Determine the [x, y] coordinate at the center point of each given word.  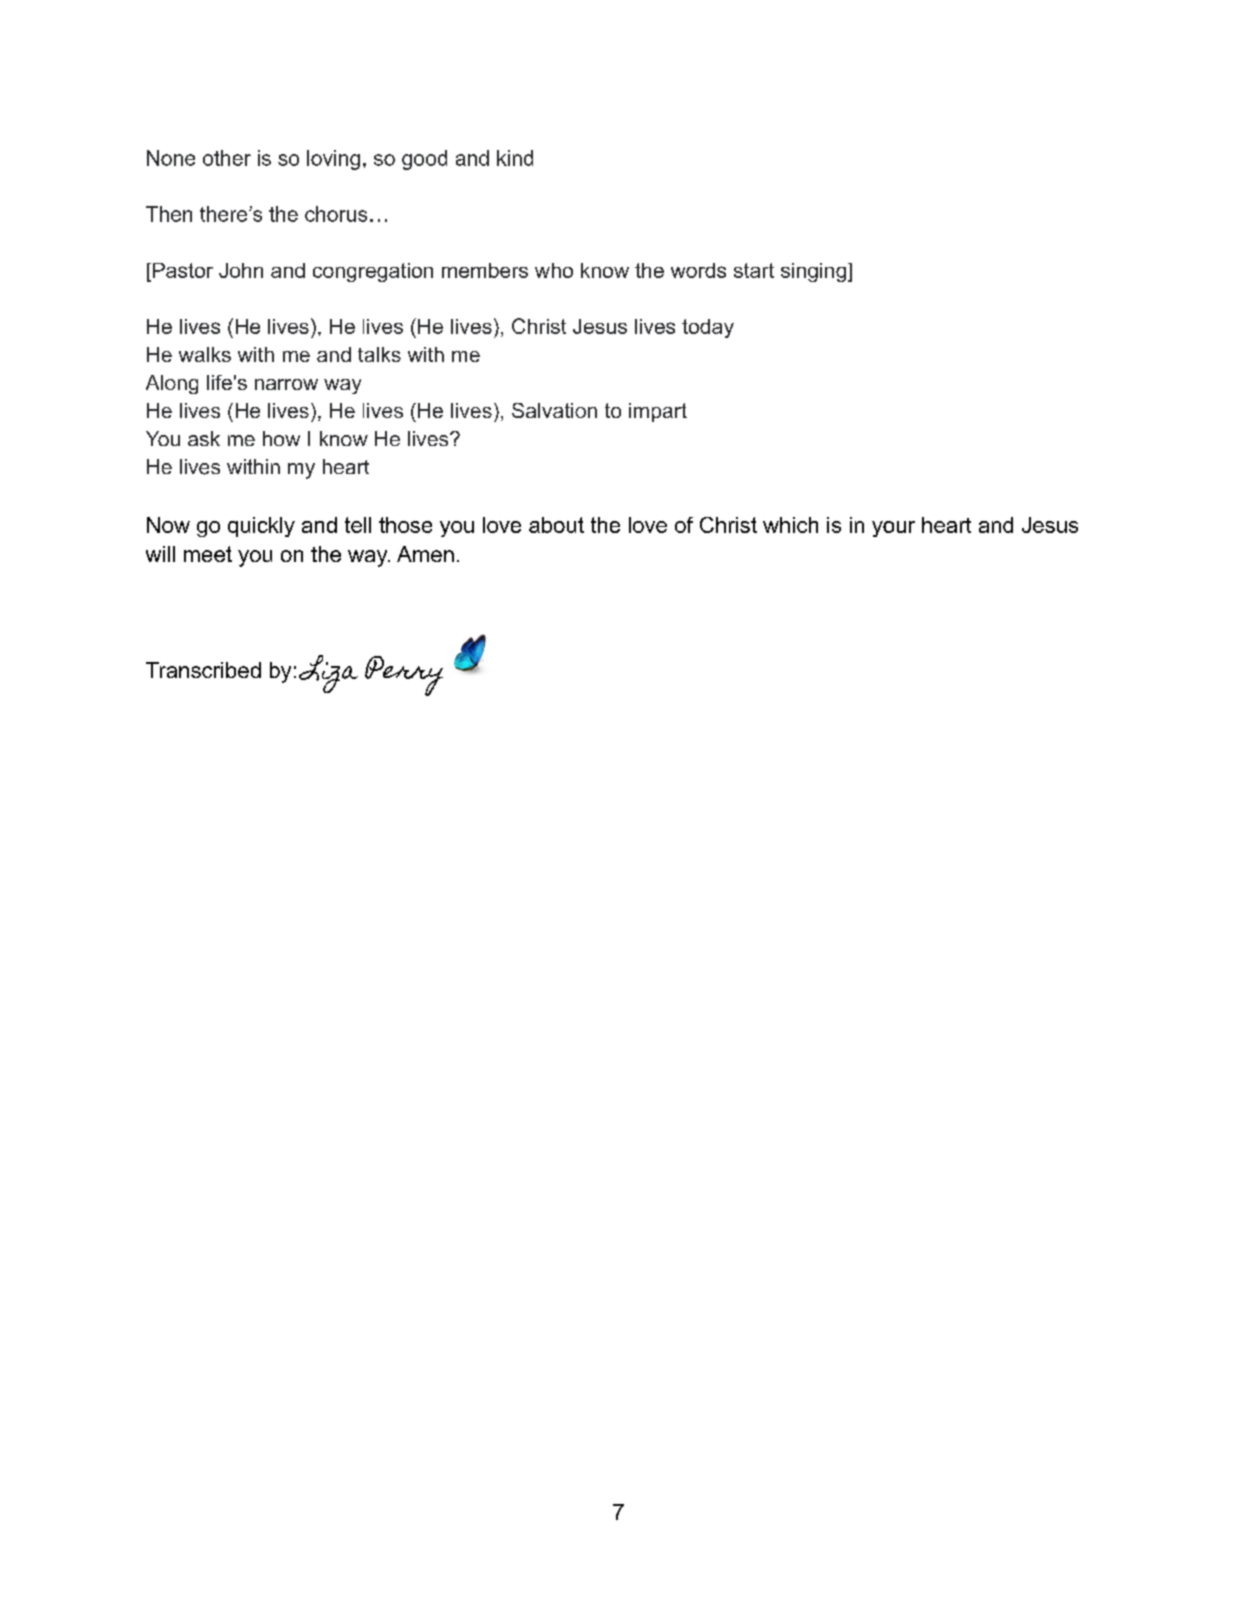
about [556, 525]
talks [379, 354]
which [790, 525]
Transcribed [203, 670]
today [708, 328]
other [227, 158]
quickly [261, 527]
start [754, 270]
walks [205, 354]
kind [515, 158]
